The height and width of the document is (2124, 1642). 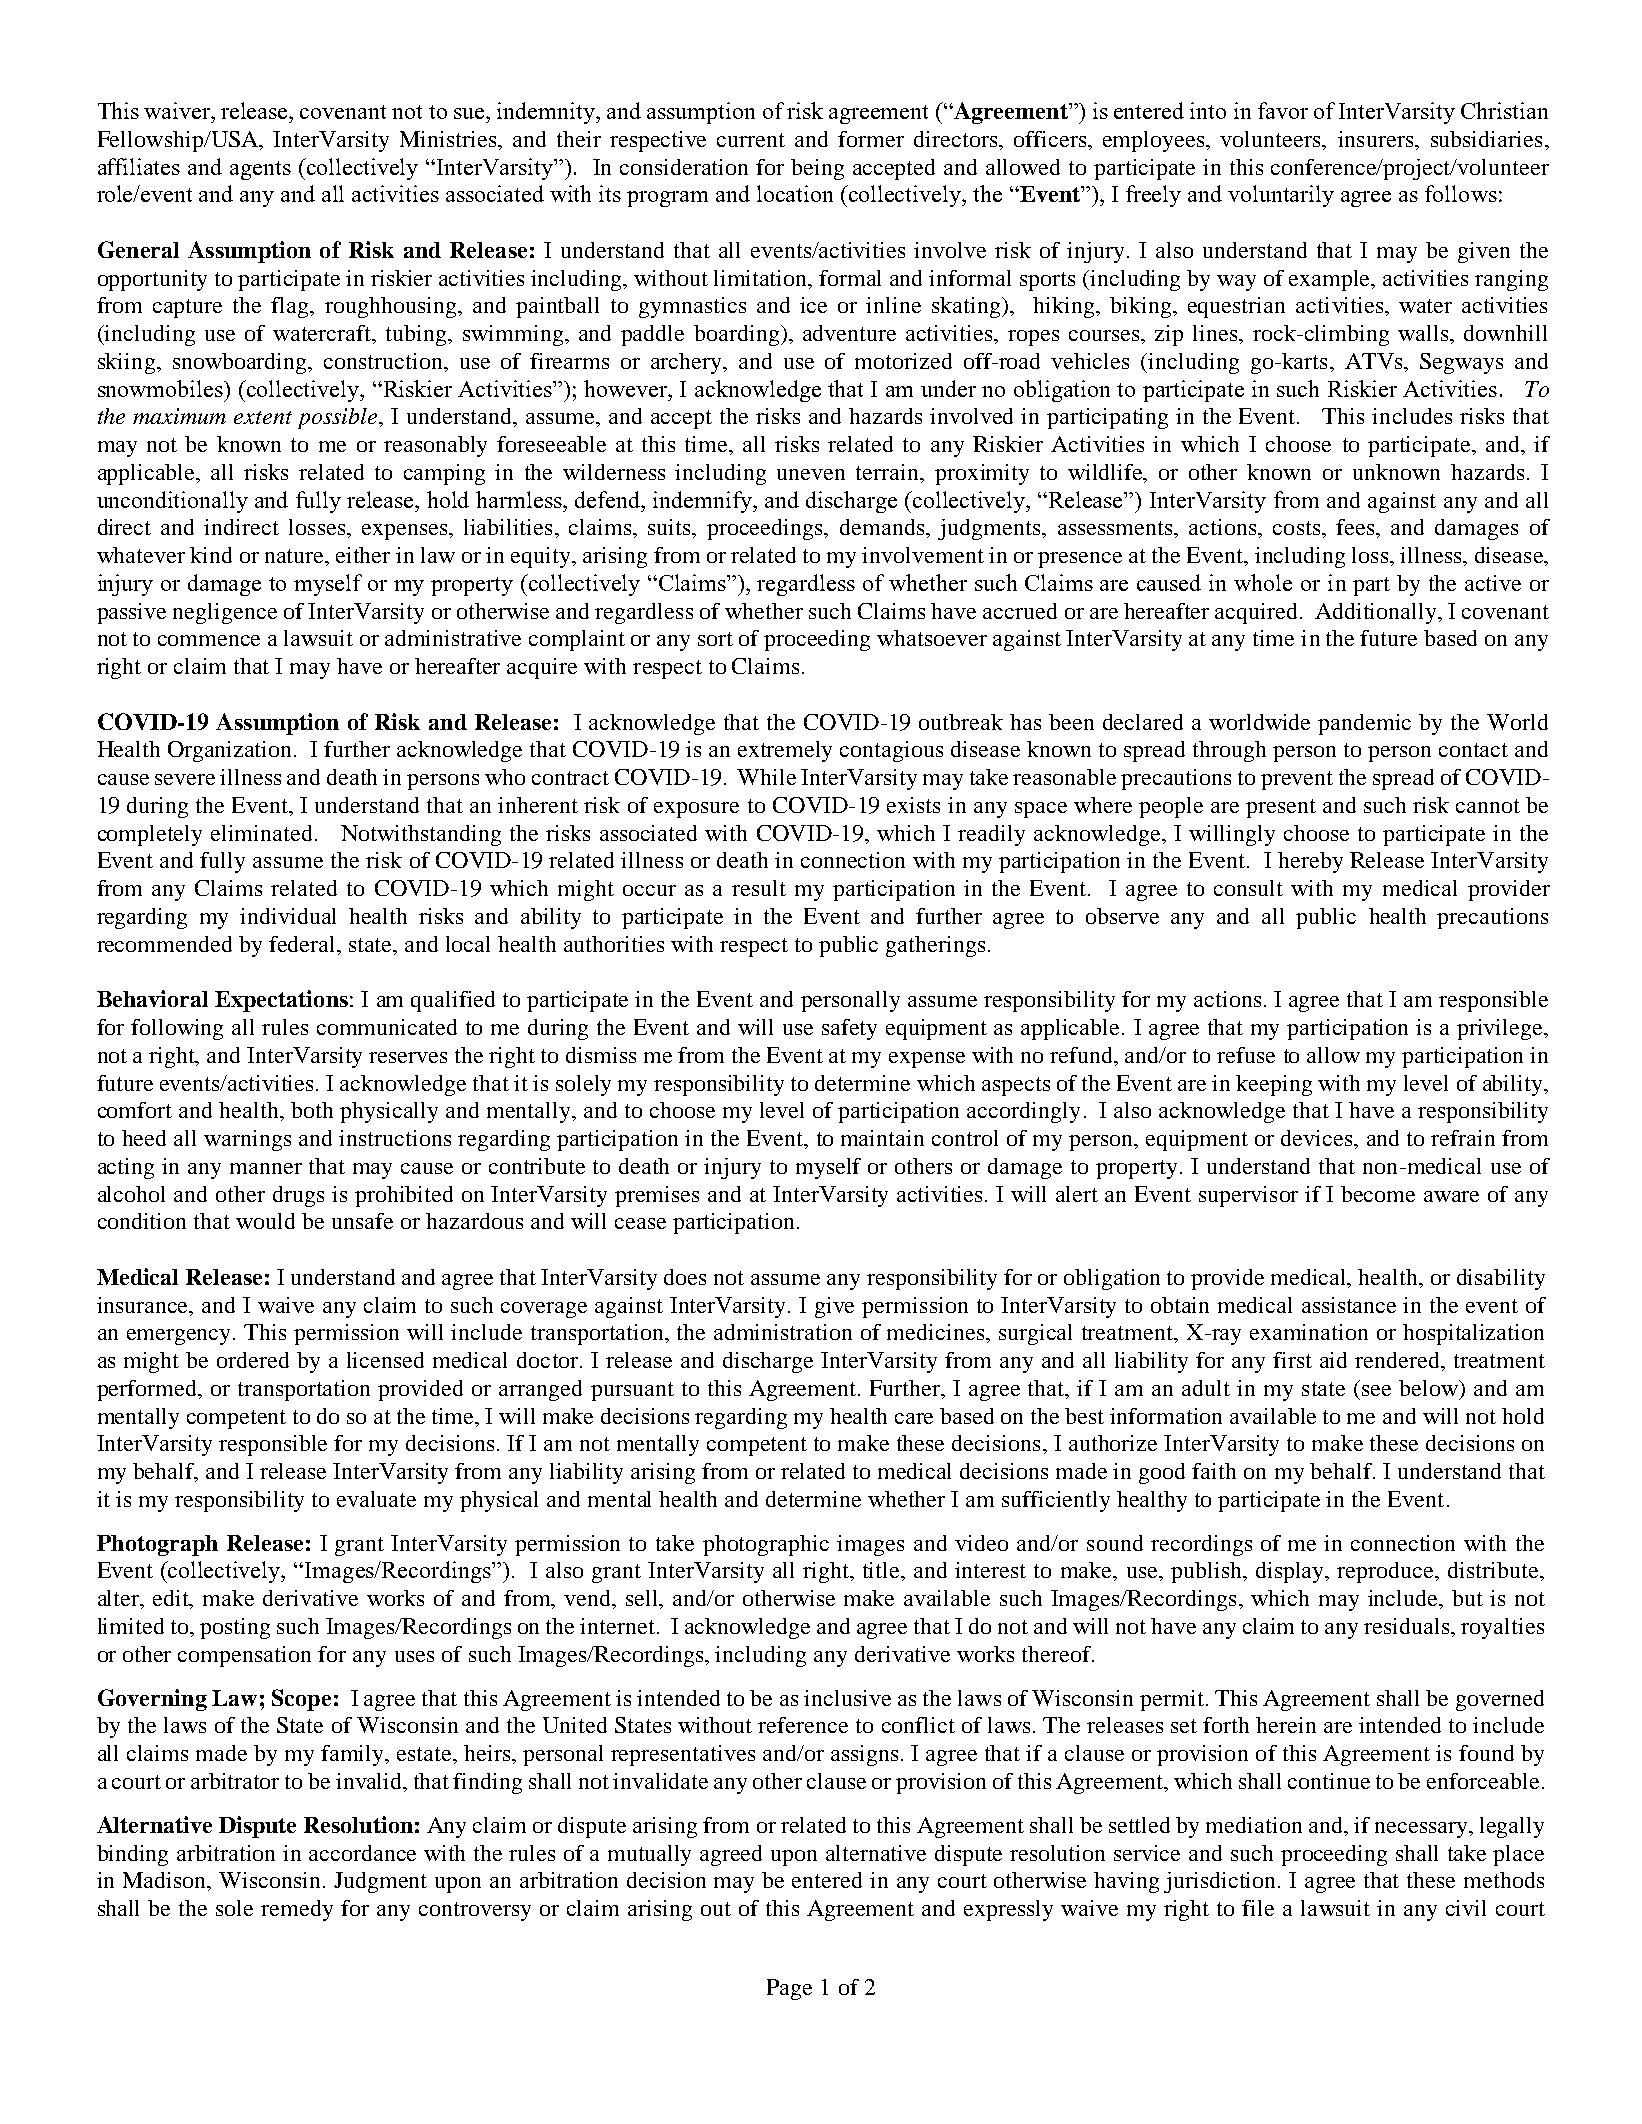 I want to click on insurers, so click(x=1377, y=139).
